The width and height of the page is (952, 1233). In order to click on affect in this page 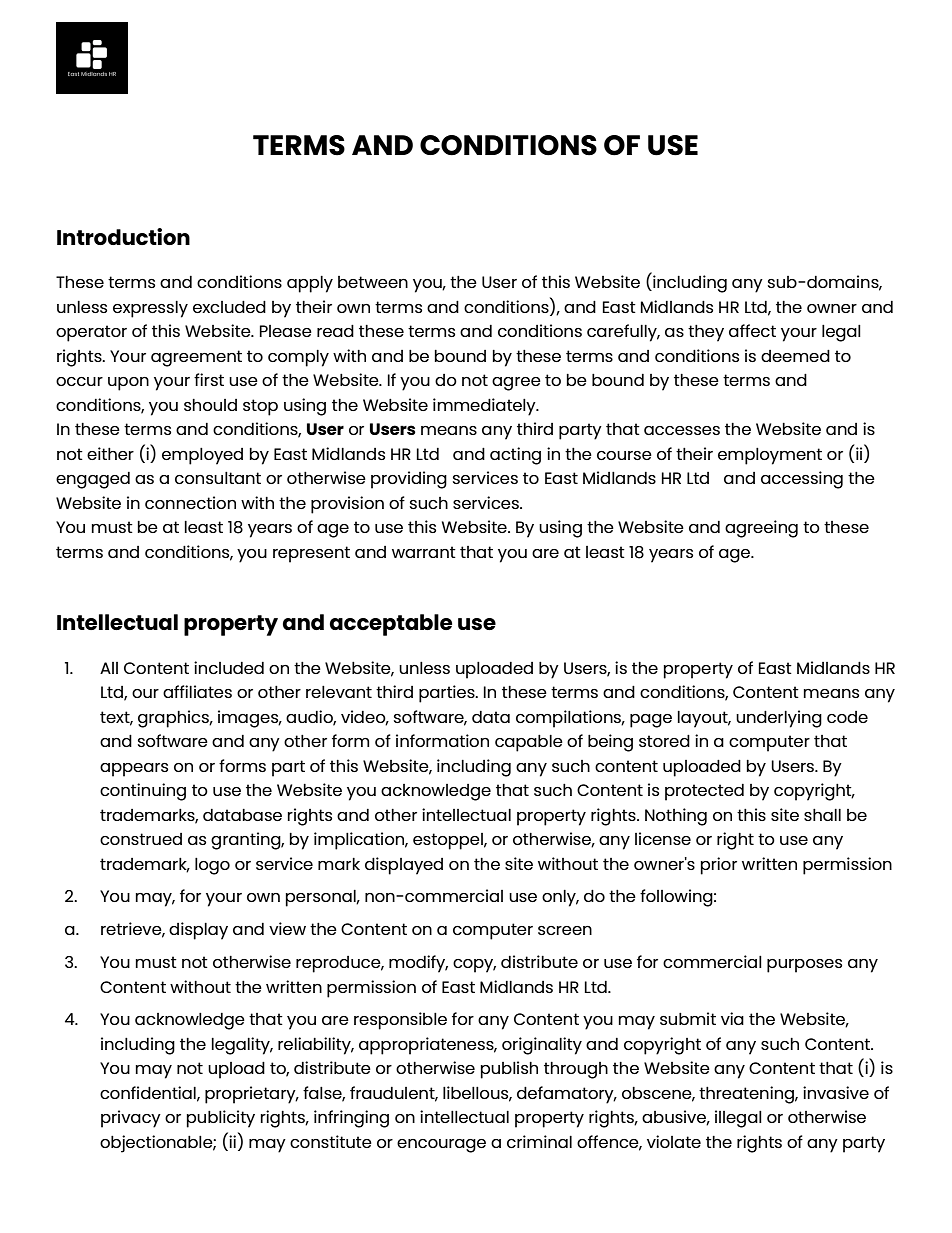, I will do `click(752, 330)`.
